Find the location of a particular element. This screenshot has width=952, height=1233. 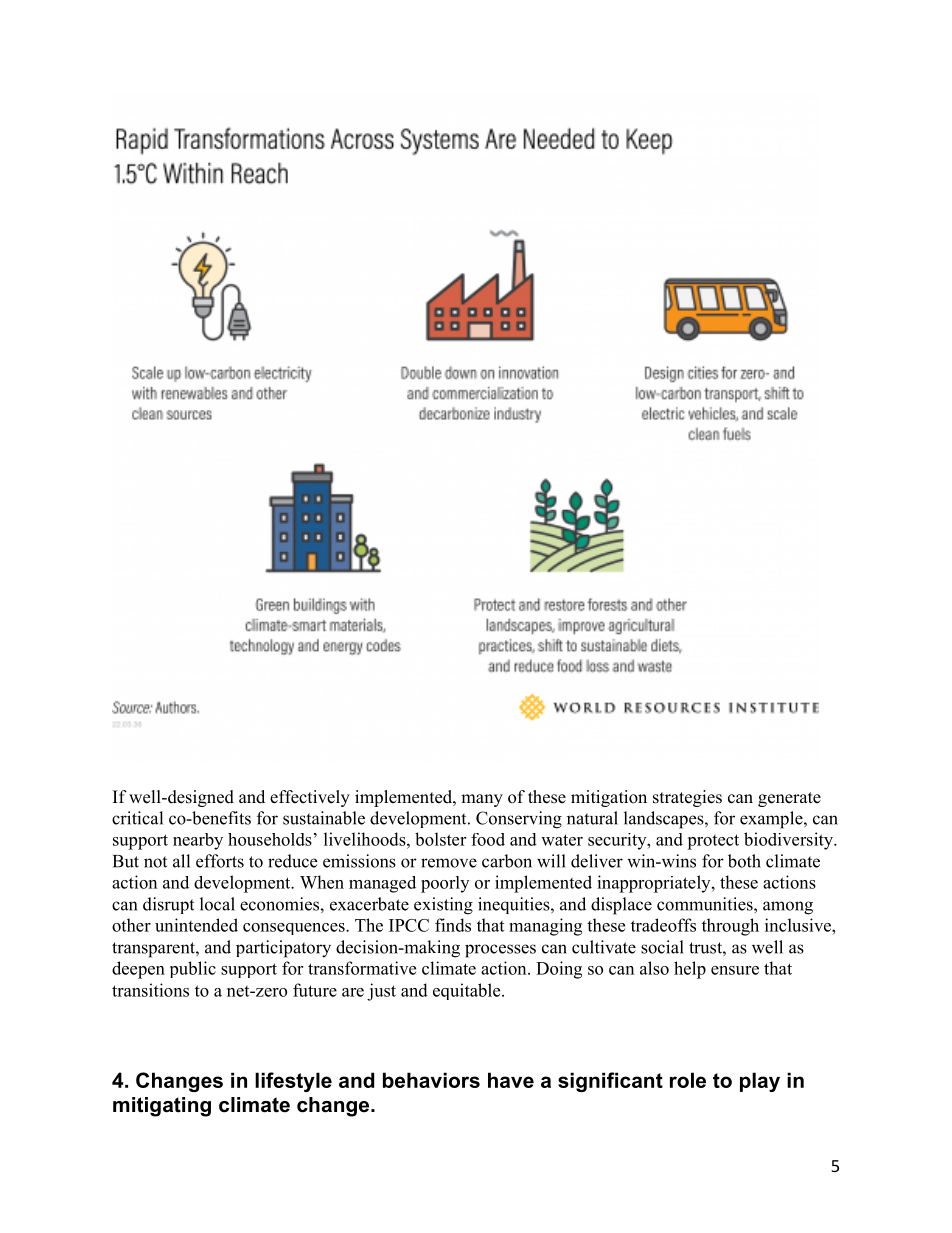

critical is located at coordinates (137, 818).
